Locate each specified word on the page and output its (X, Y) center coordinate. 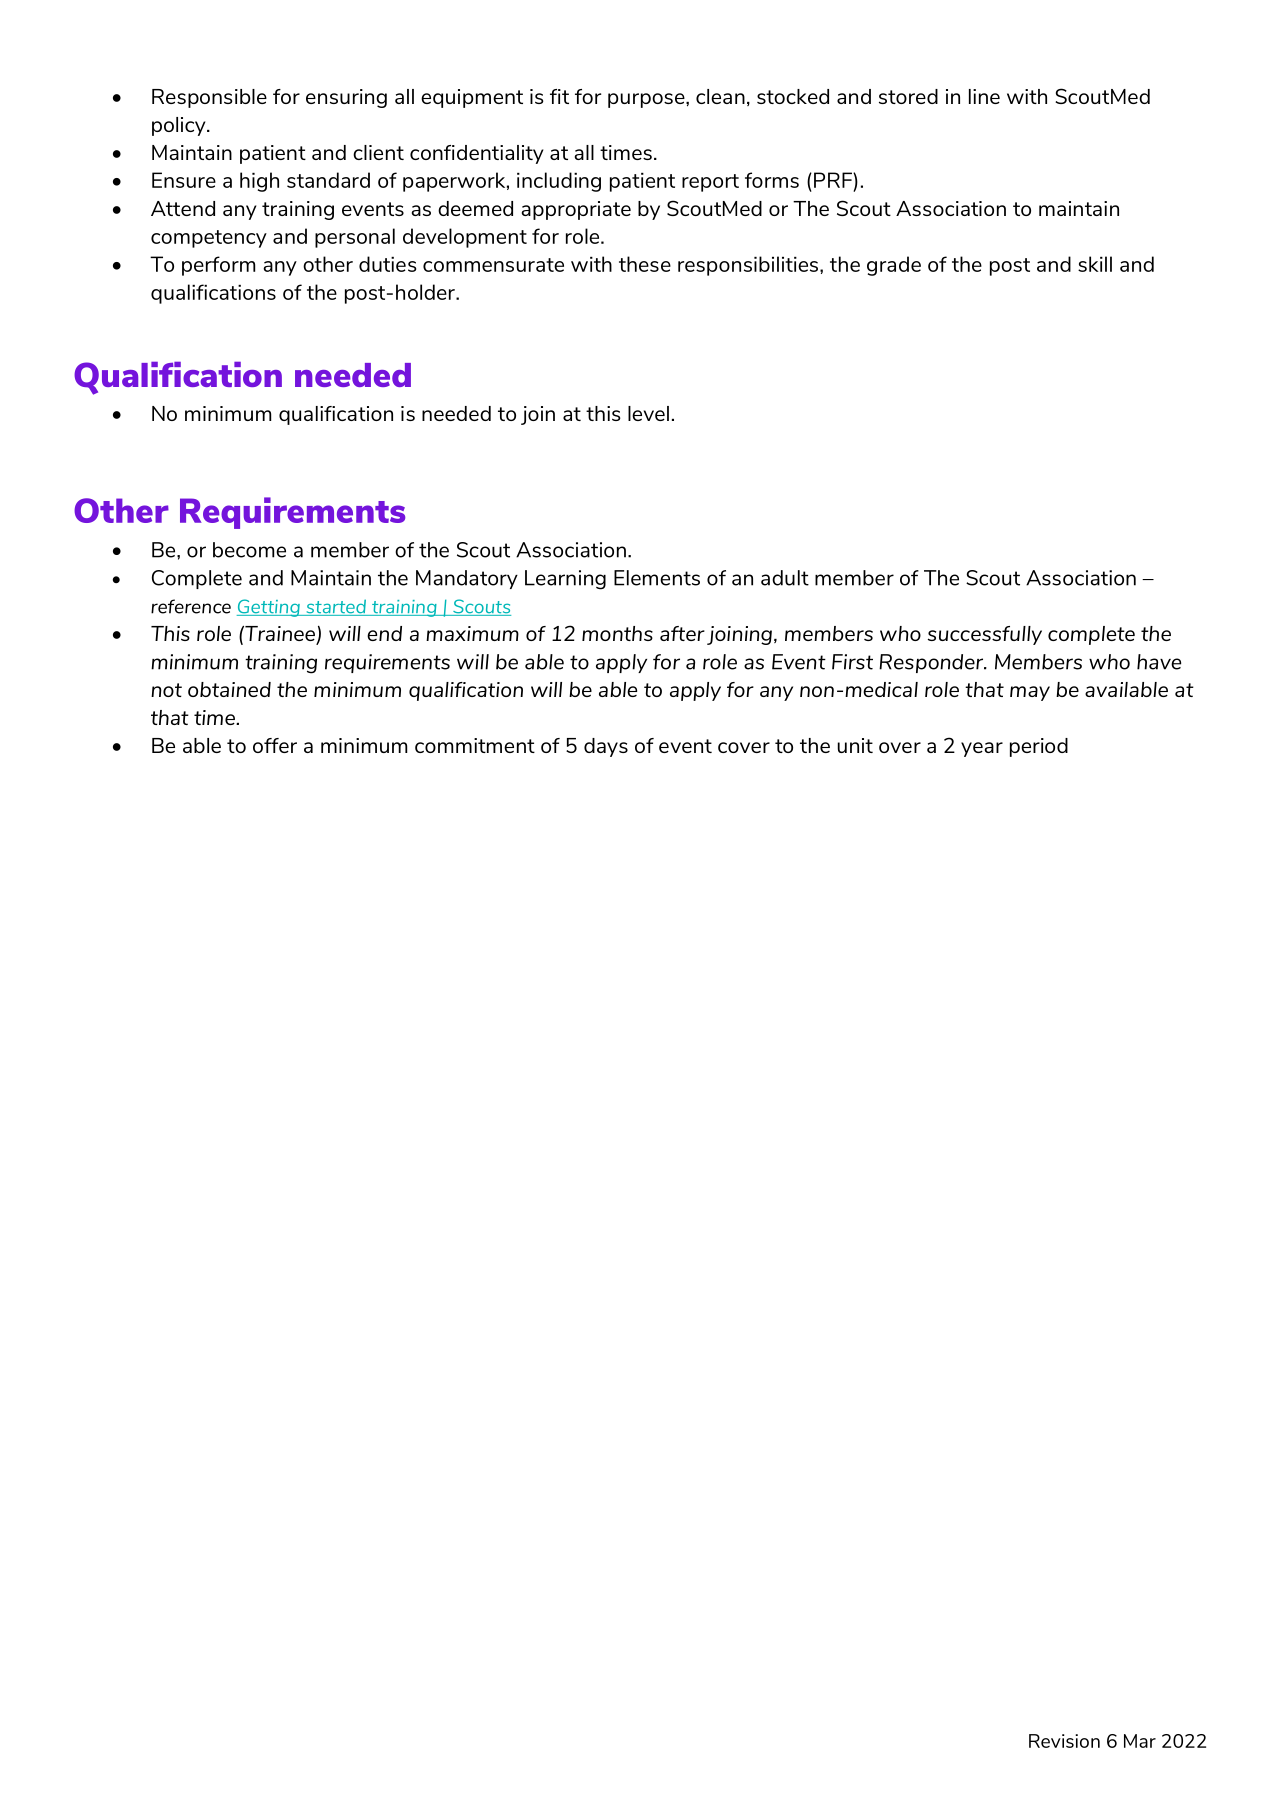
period (1039, 747)
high (259, 182)
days (606, 747)
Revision (1064, 1741)
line (984, 96)
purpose (647, 100)
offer (275, 745)
